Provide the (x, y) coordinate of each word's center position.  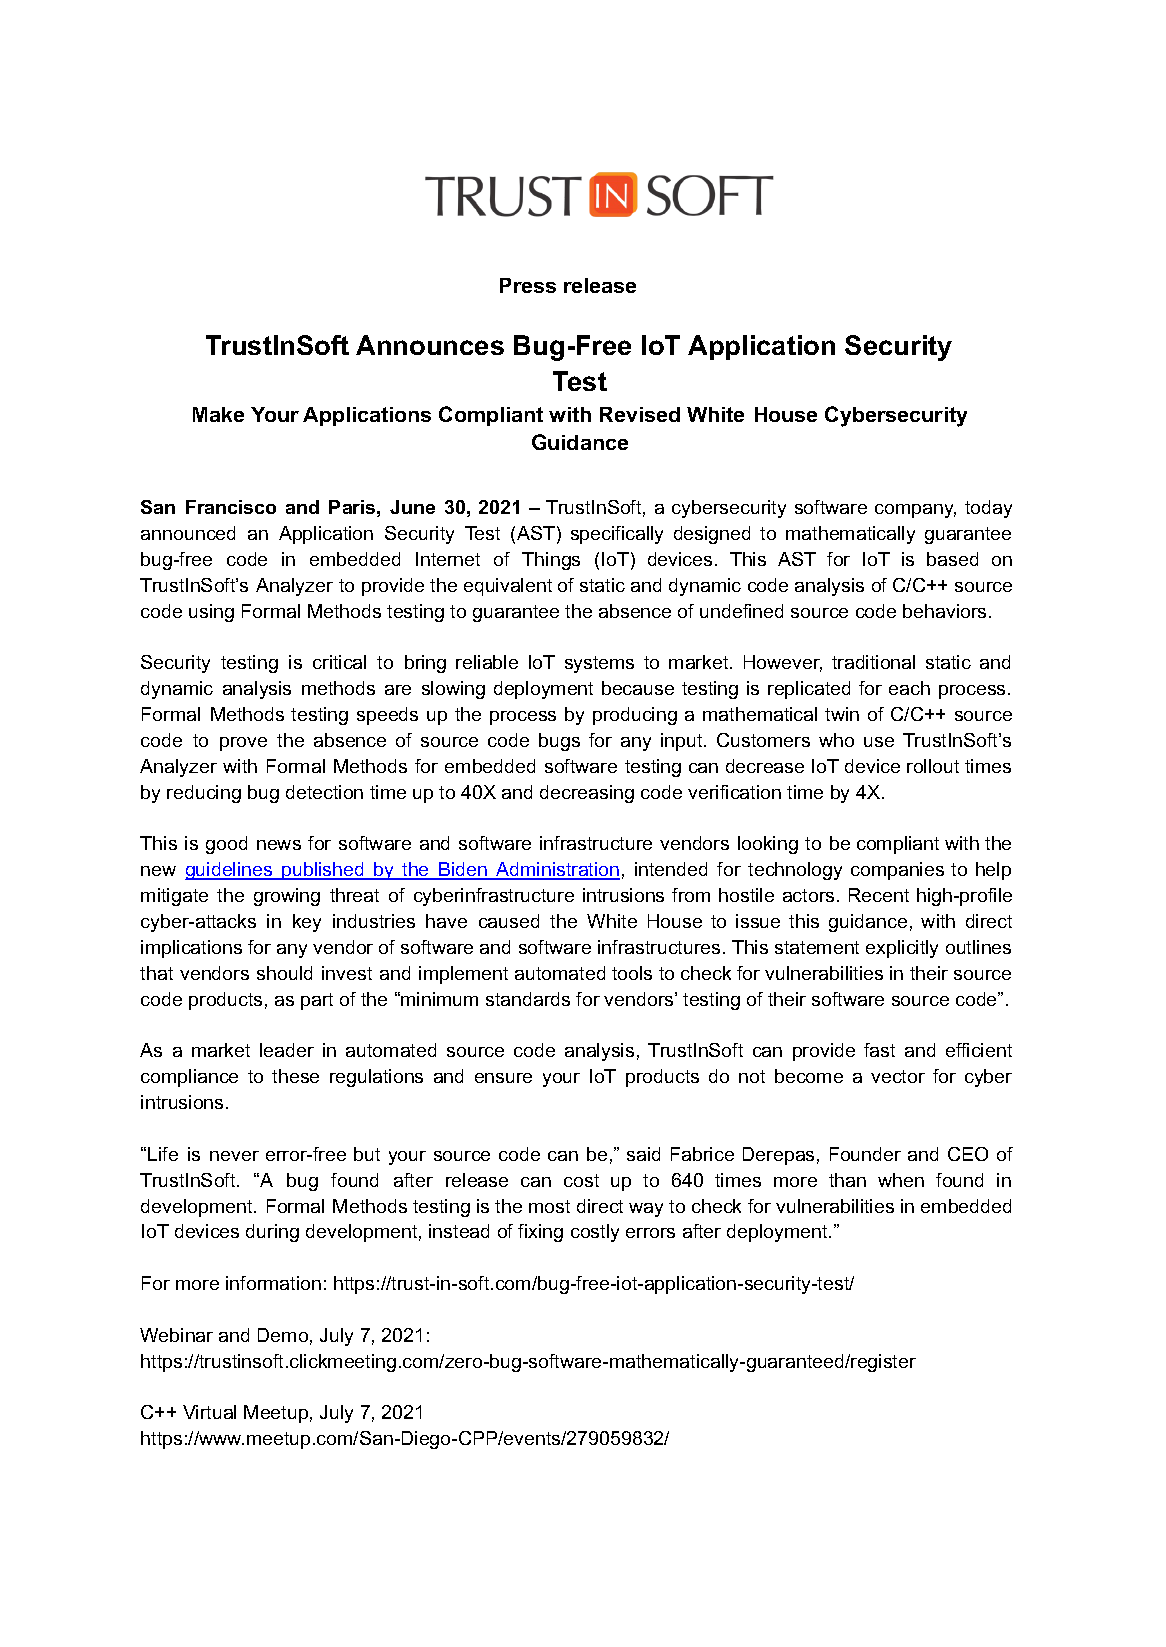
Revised (640, 414)
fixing (540, 1233)
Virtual (209, 1412)
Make (218, 414)
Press (528, 285)
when (901, 1180)
